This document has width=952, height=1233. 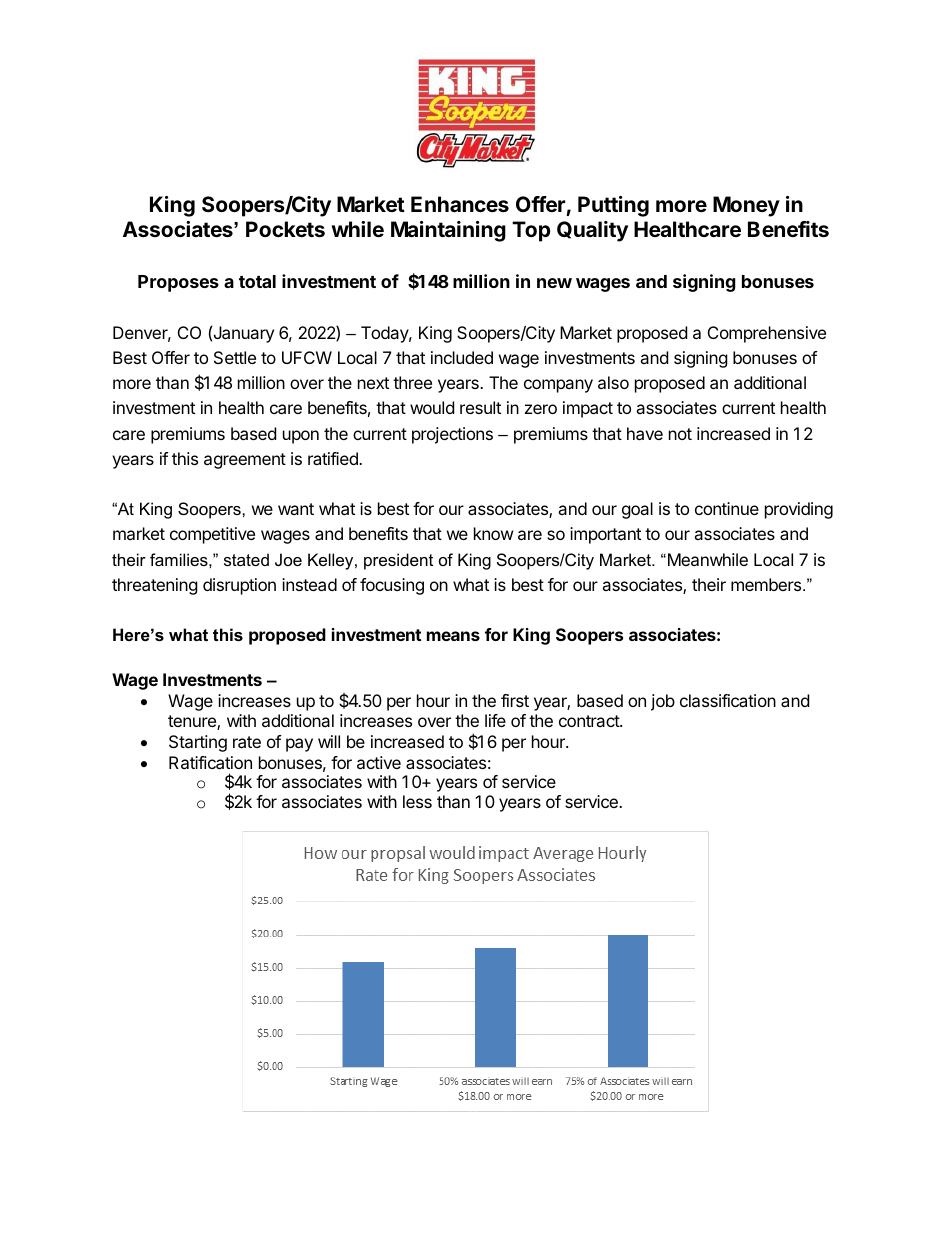 I want to click on not, so click(x=680, y=434).
